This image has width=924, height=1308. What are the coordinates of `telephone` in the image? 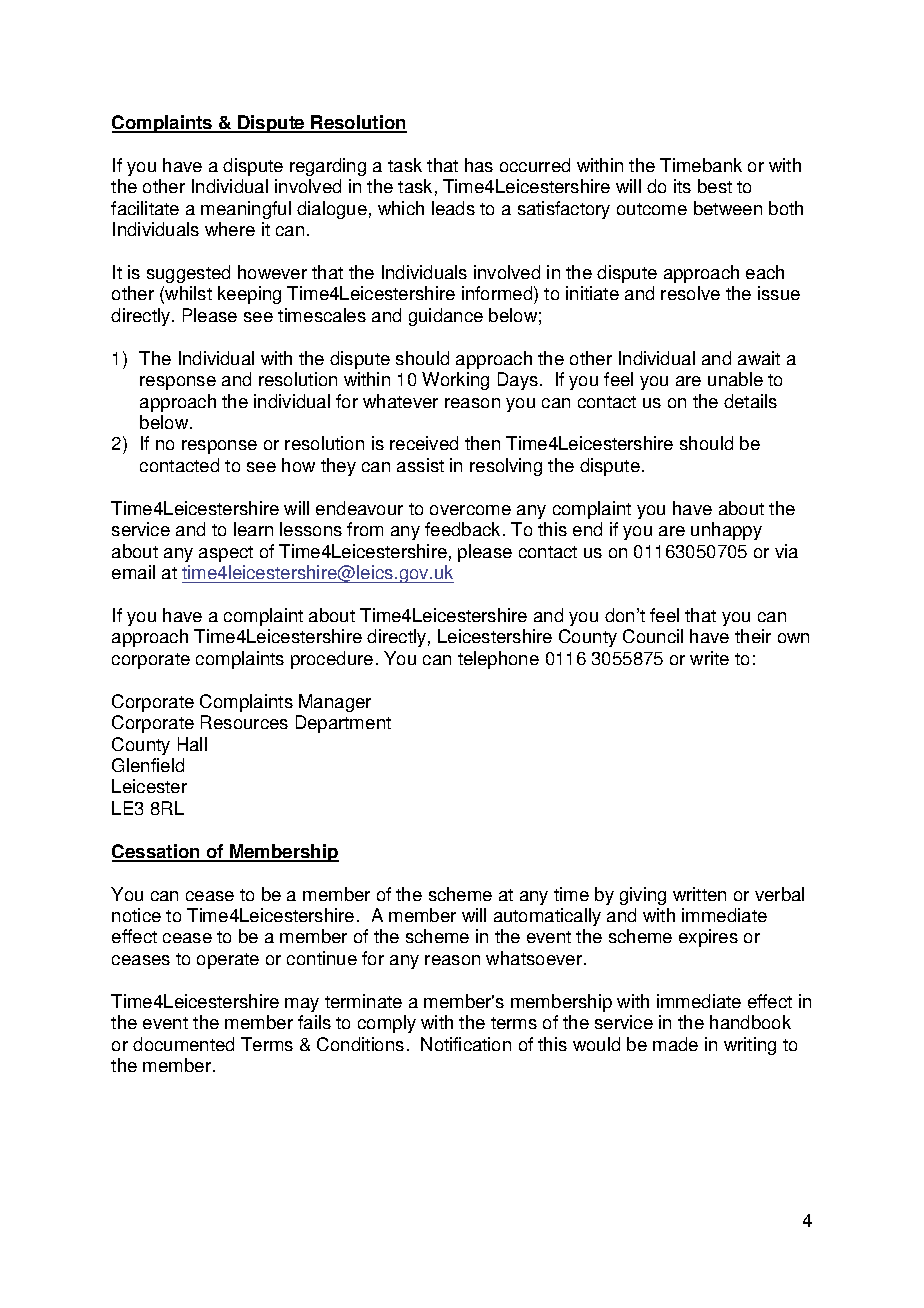 It's located at (498, 660).
